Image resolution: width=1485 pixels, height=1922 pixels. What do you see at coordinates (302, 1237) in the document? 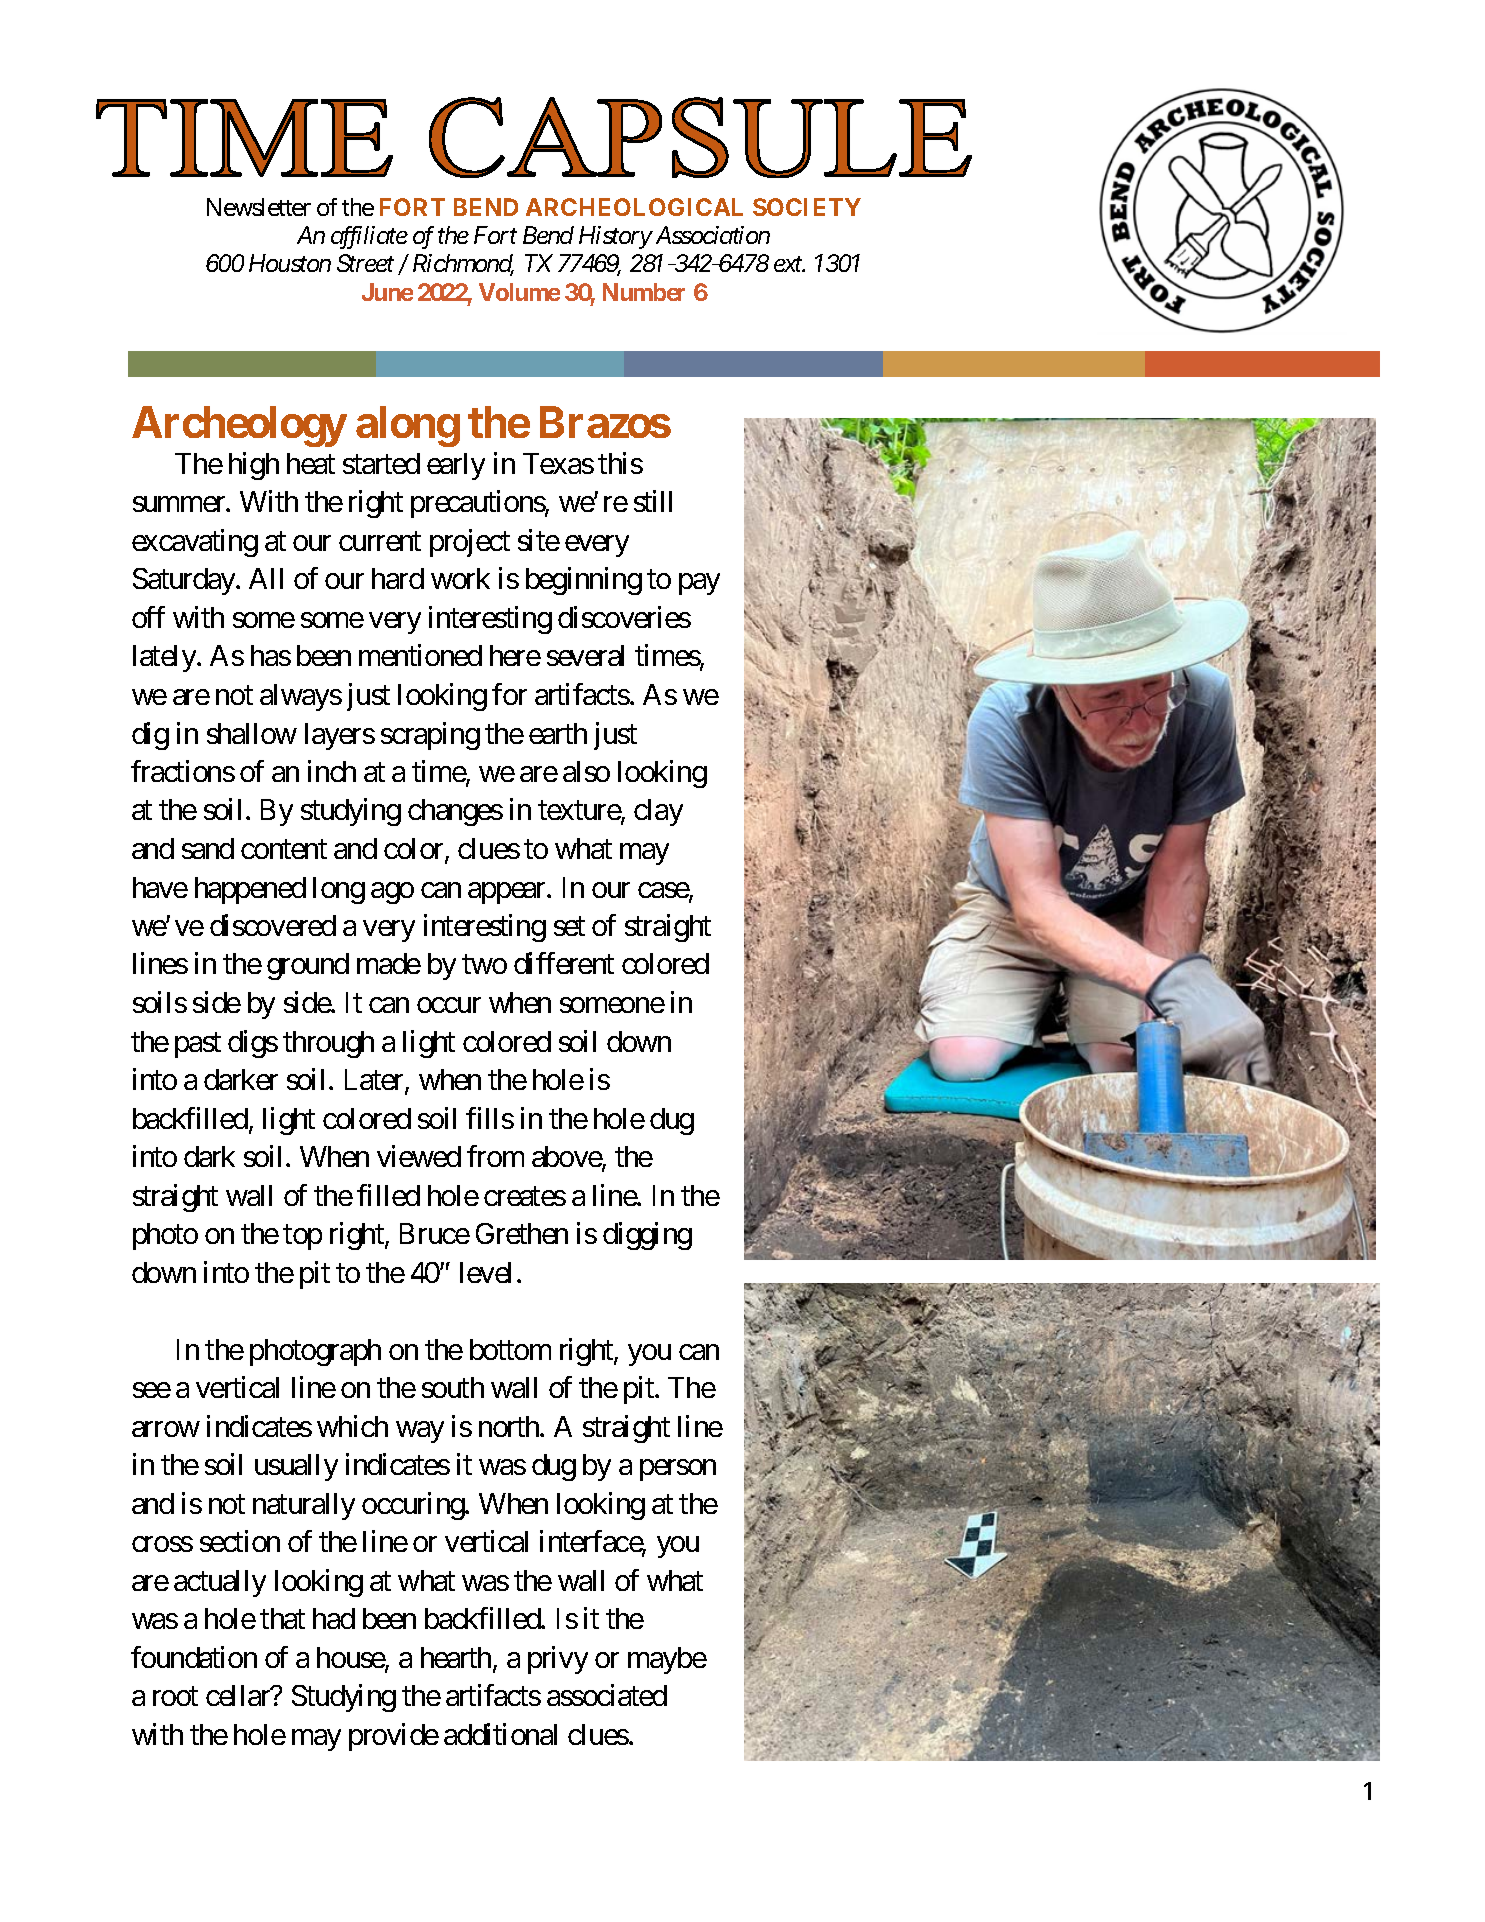
I see `top` at bounding box center [302, 1237].
